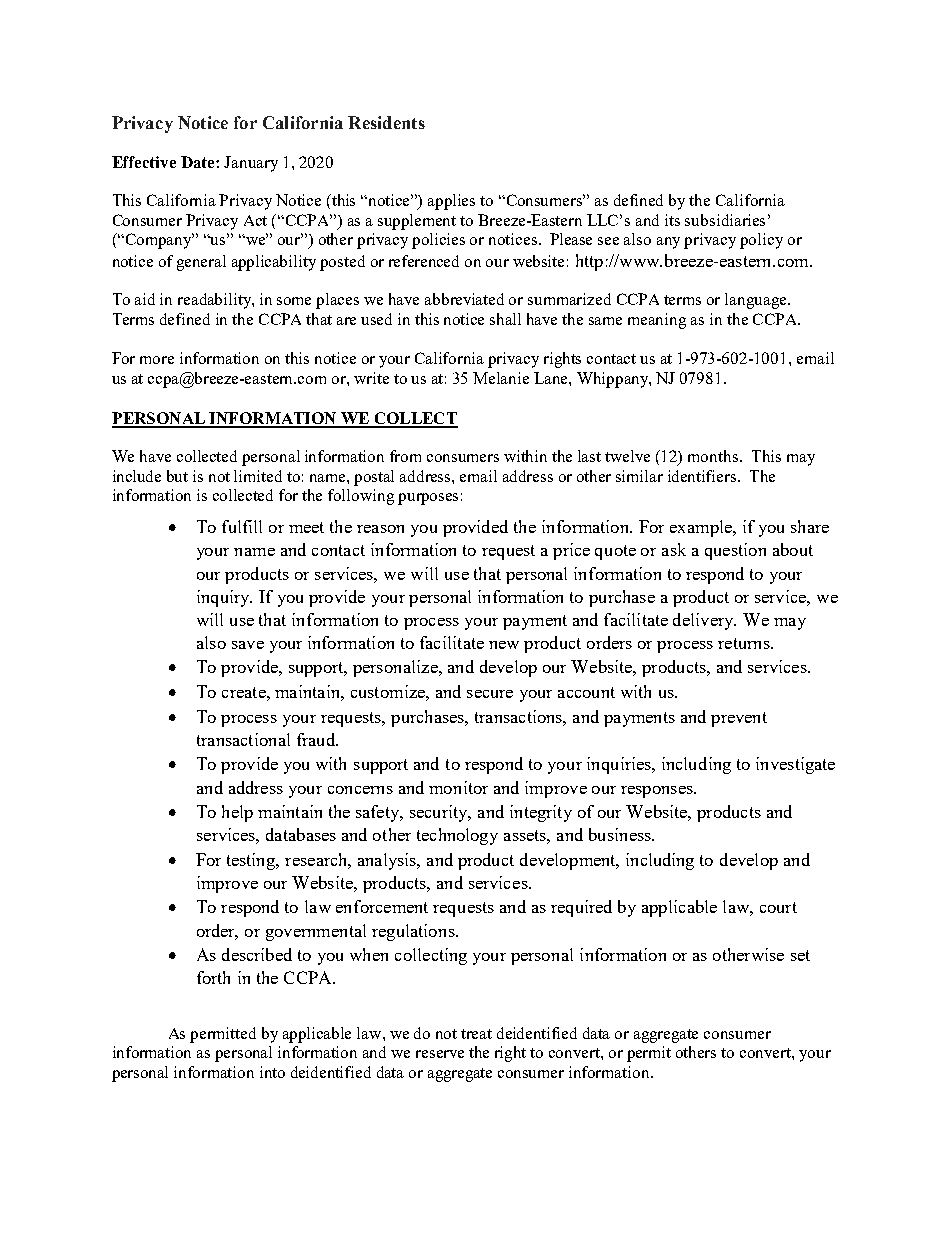 This screenshot has width=952, height=1233. Describe the element at coordinates (725, 220) in the screenshot. I see `subsidiaries` at that location.
